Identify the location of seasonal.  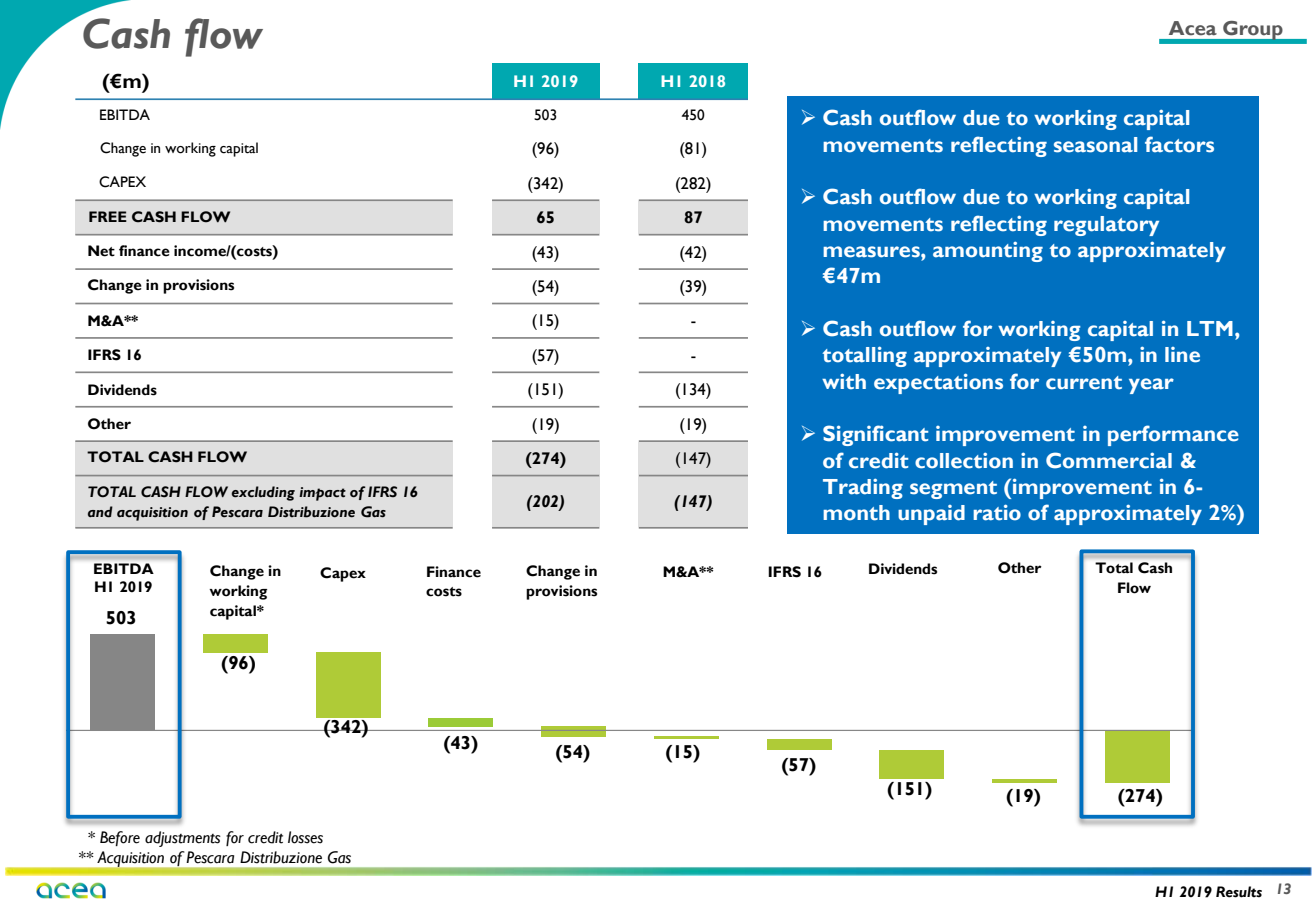
(1095, 145).
